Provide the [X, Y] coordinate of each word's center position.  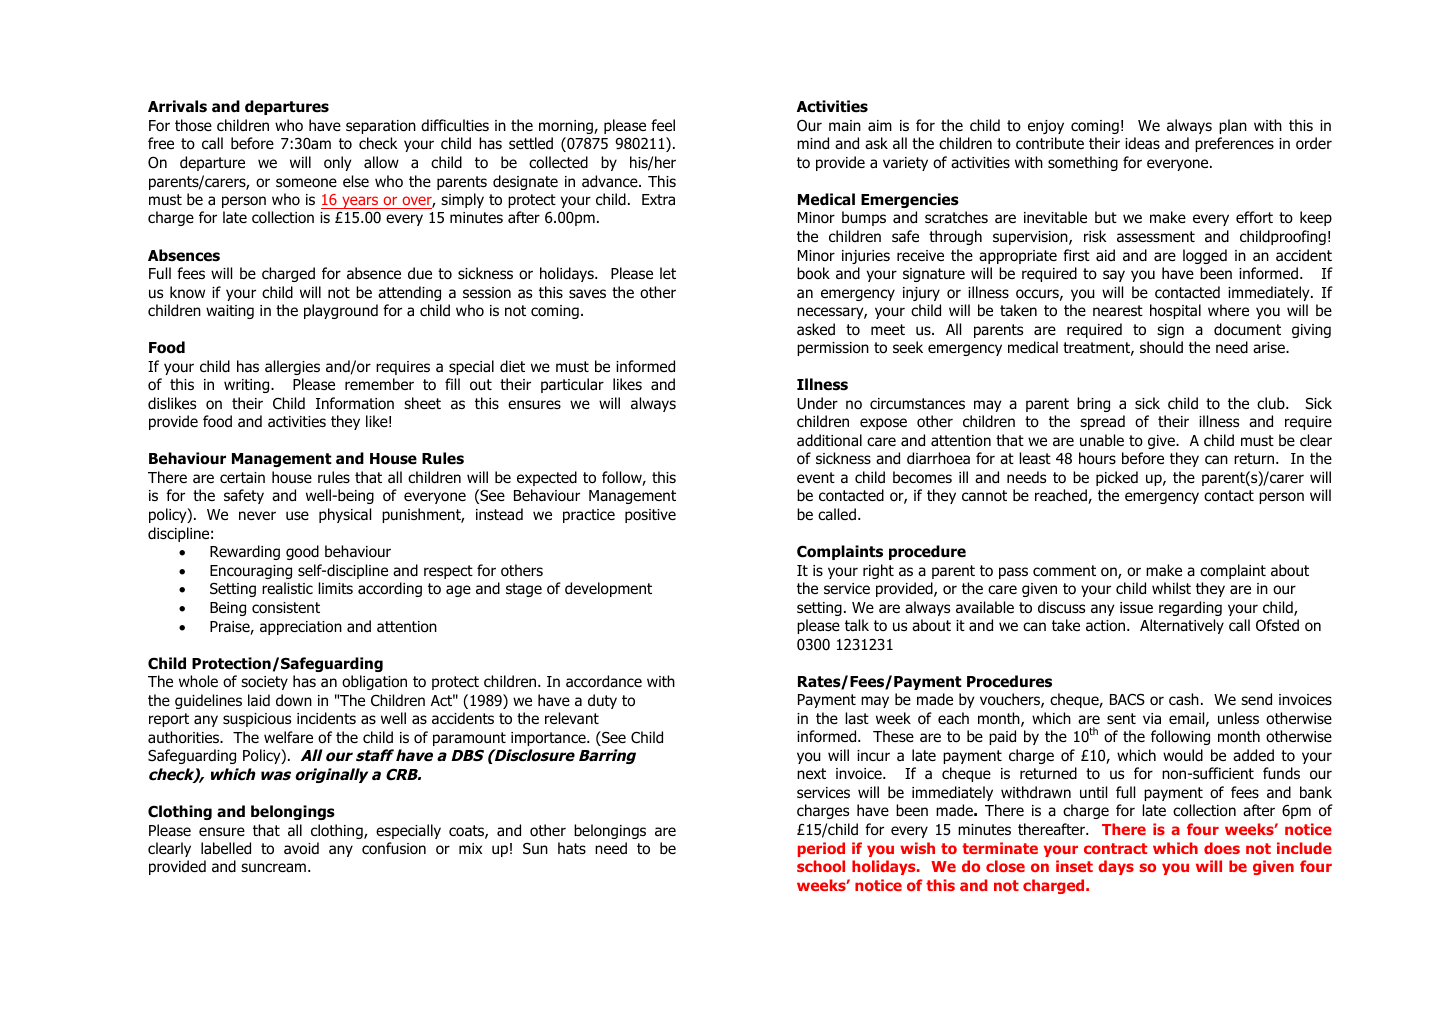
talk [857, 625]
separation [381, 127]
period [821, 849]
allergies [292, 367]
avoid [301, 848]
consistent [286, 608]
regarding [1190, 608]
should [1161, 347]
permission [833, 349]
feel [663, 125]
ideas [1142, 143]
